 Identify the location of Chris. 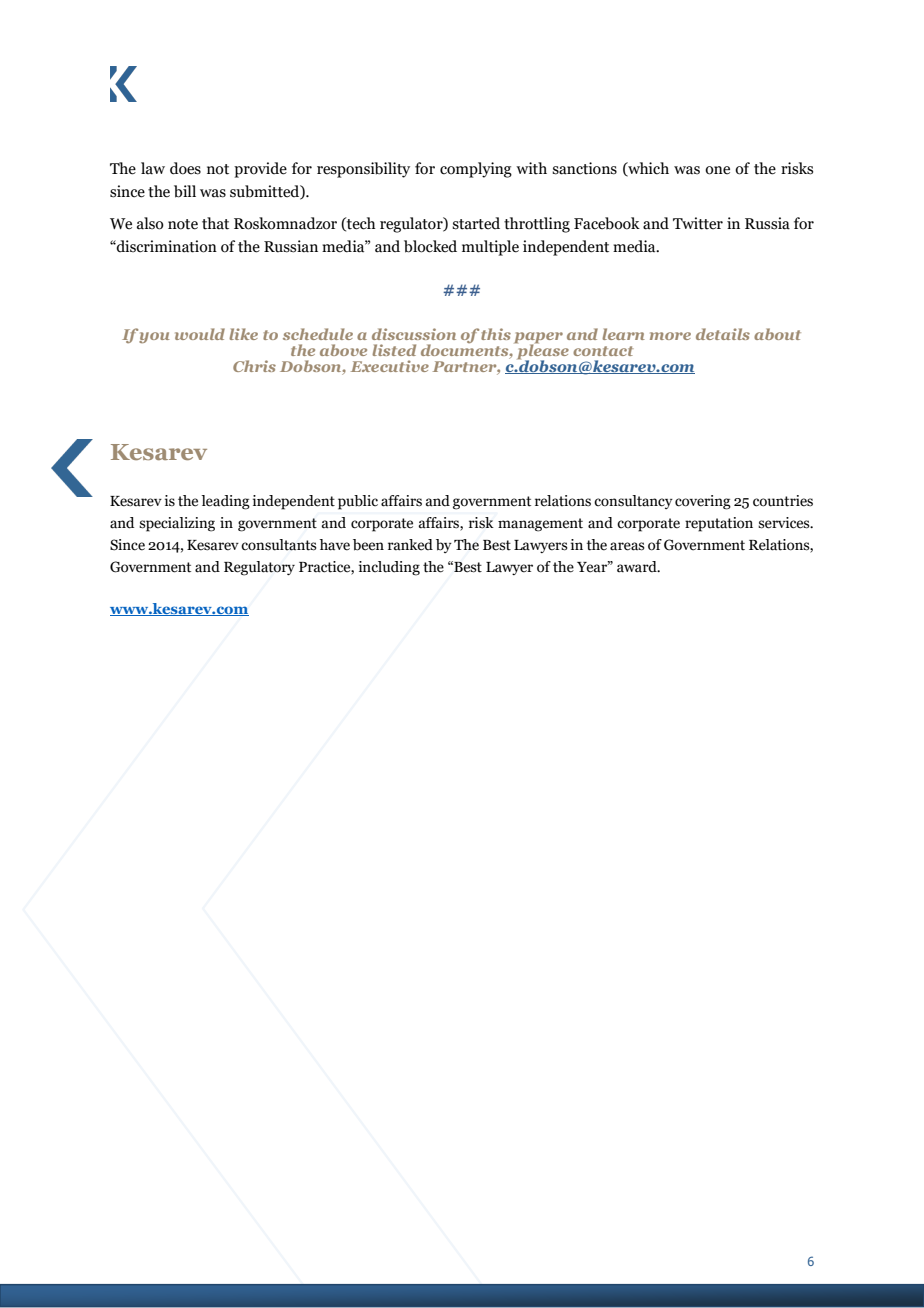
(254, 366).
